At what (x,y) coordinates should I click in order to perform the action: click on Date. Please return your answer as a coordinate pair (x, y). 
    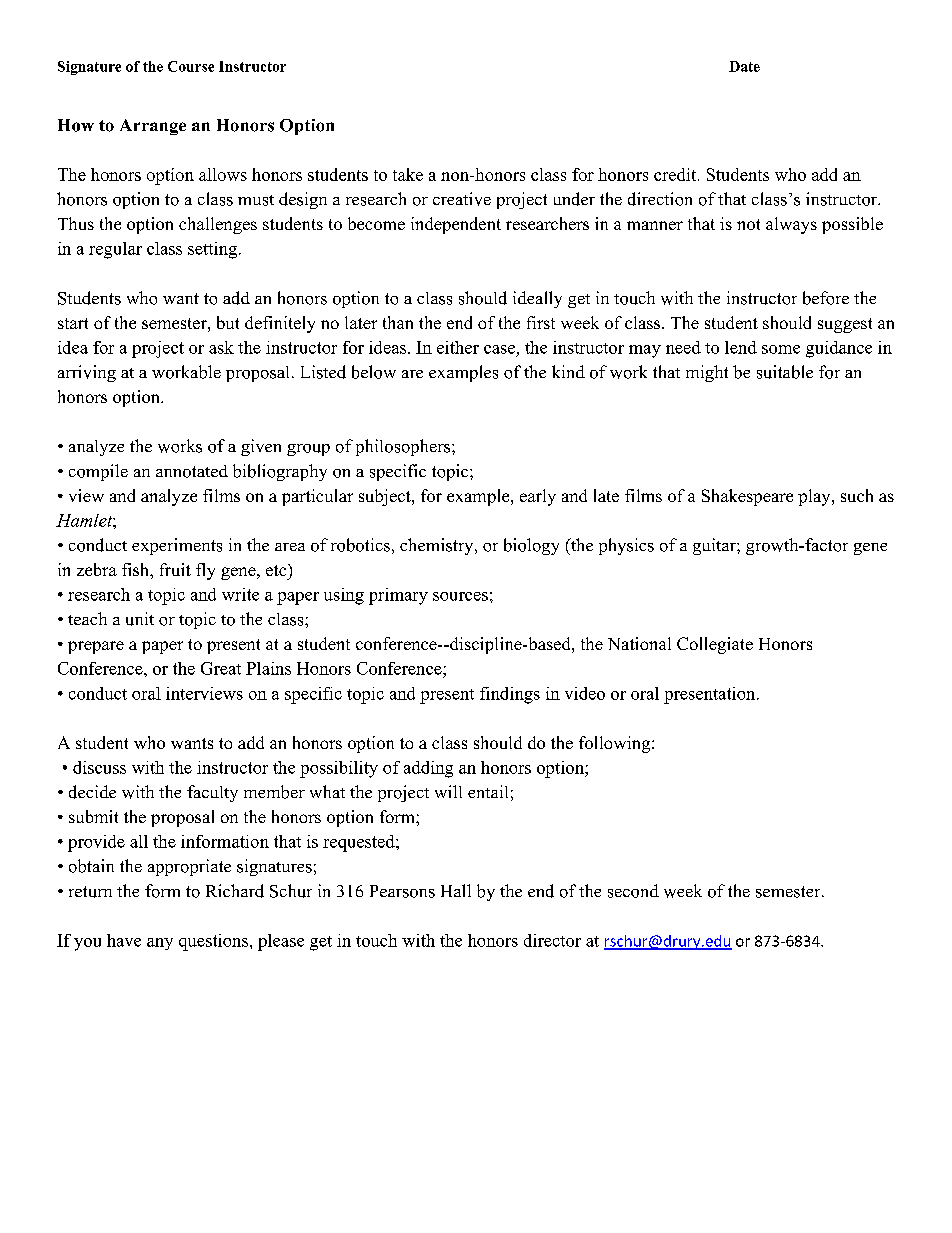
    Looking at the image, I should click on (744, 66).
